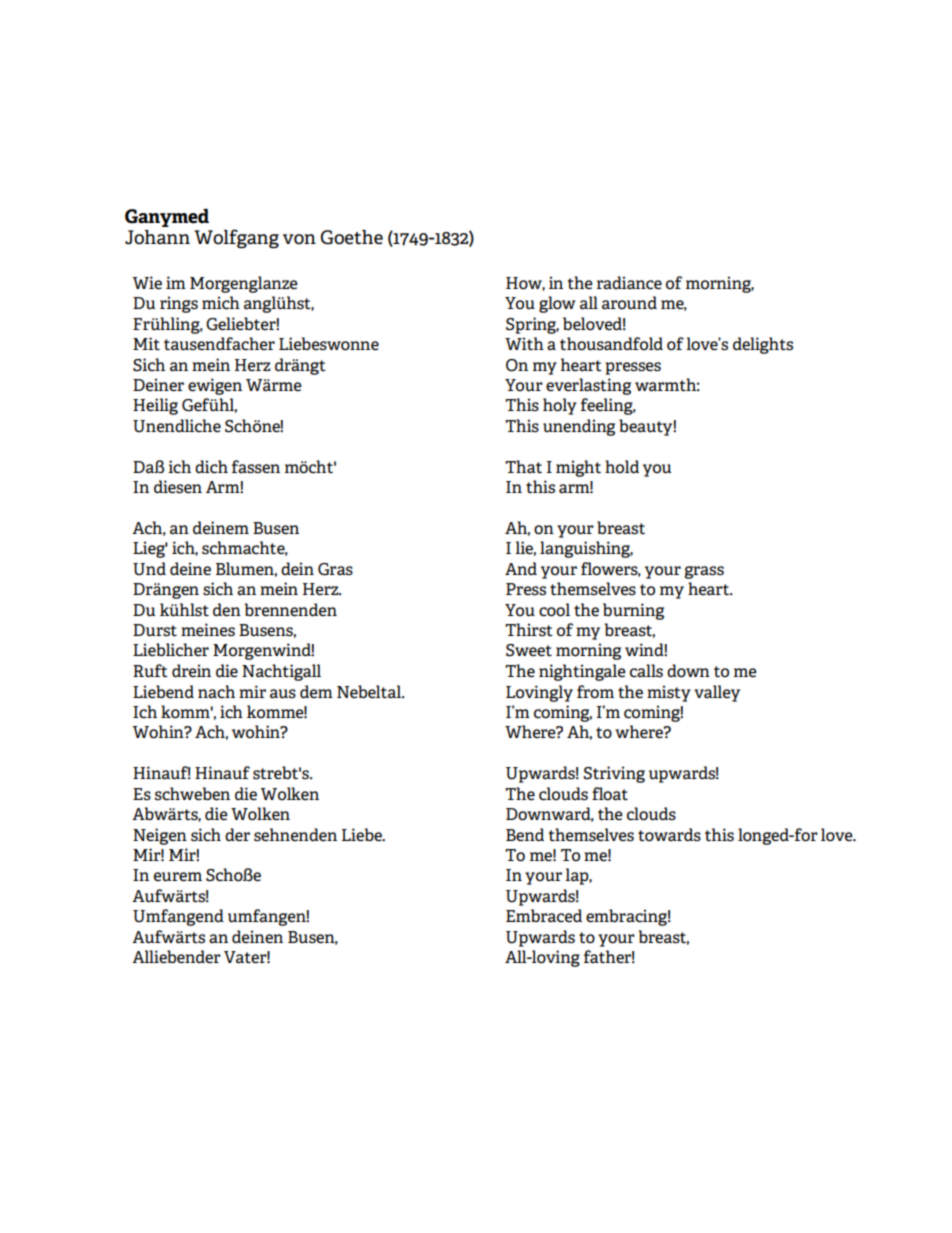 The height and width of the screenshot is (1233, 952). What do you see at coordinates (669, 693) in the screenshot?
I see `misty` at bounding box center [669, 693].
